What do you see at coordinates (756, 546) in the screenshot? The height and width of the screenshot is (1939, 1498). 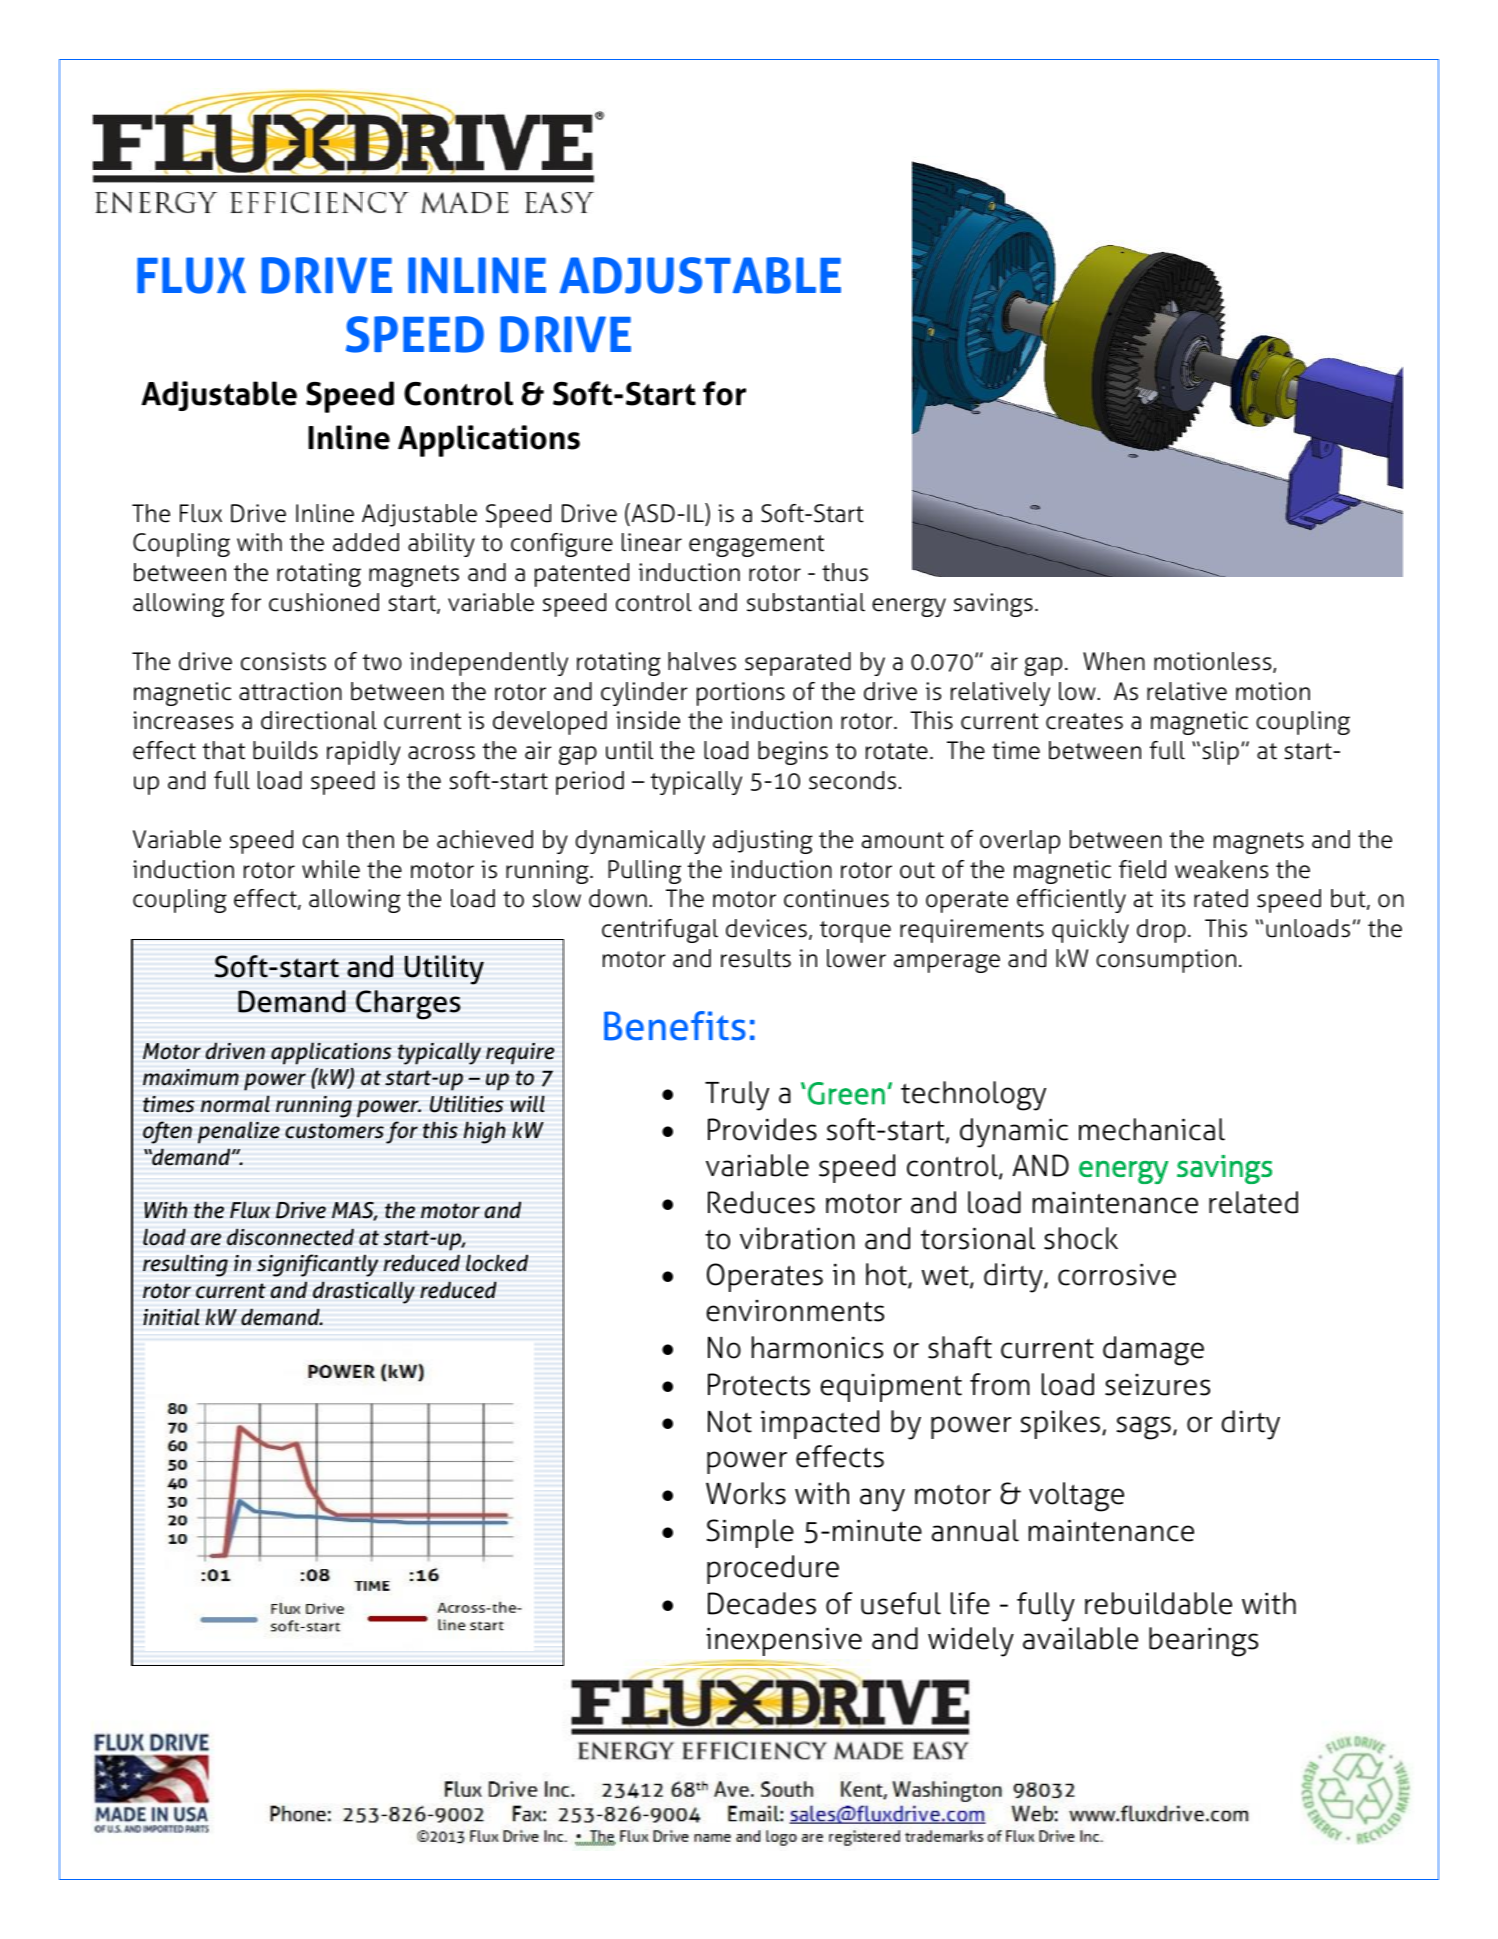 I see `engagement` at bounding box center [756, 546].
